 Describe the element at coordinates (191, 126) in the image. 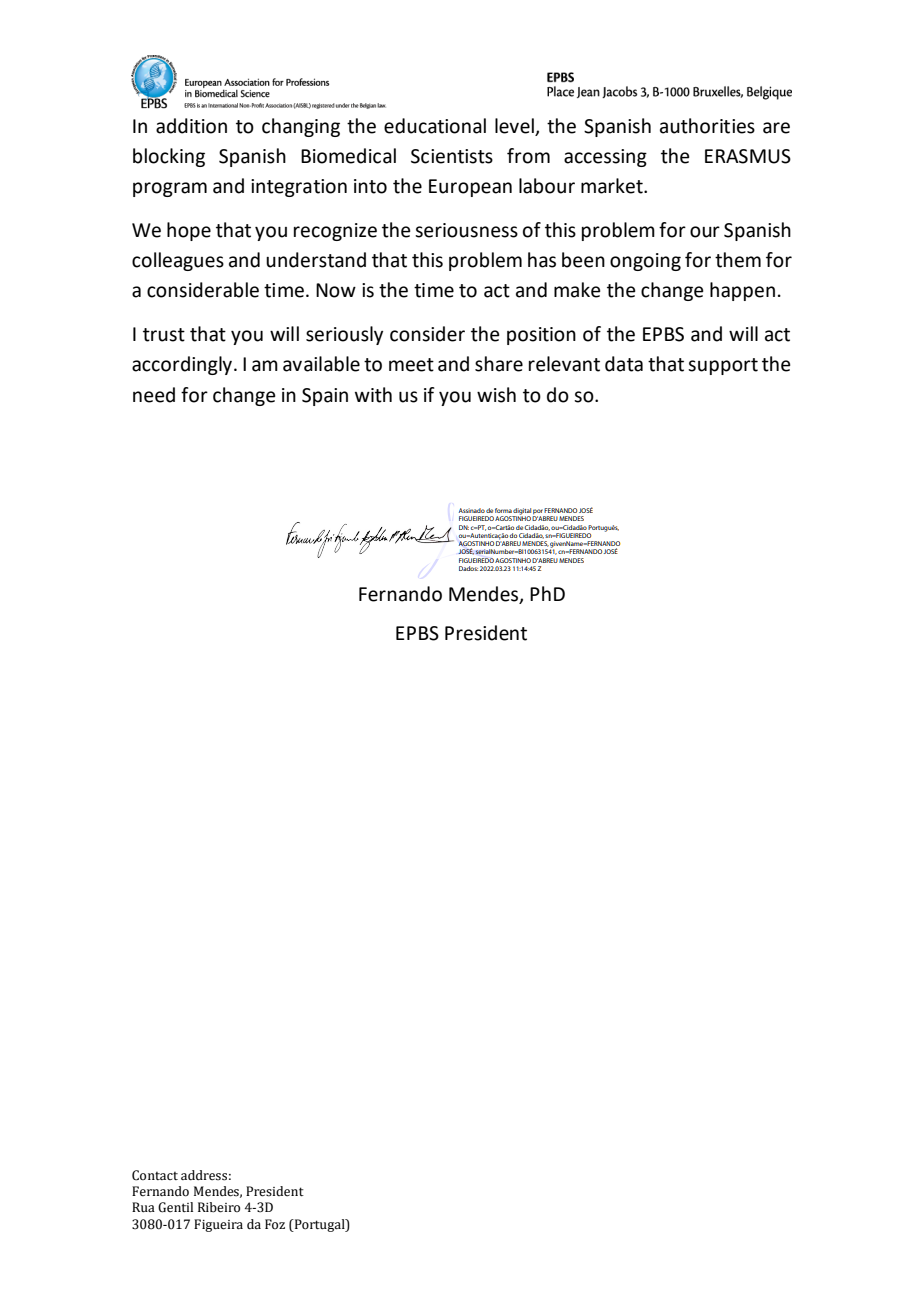

I see `addition` at that location.
